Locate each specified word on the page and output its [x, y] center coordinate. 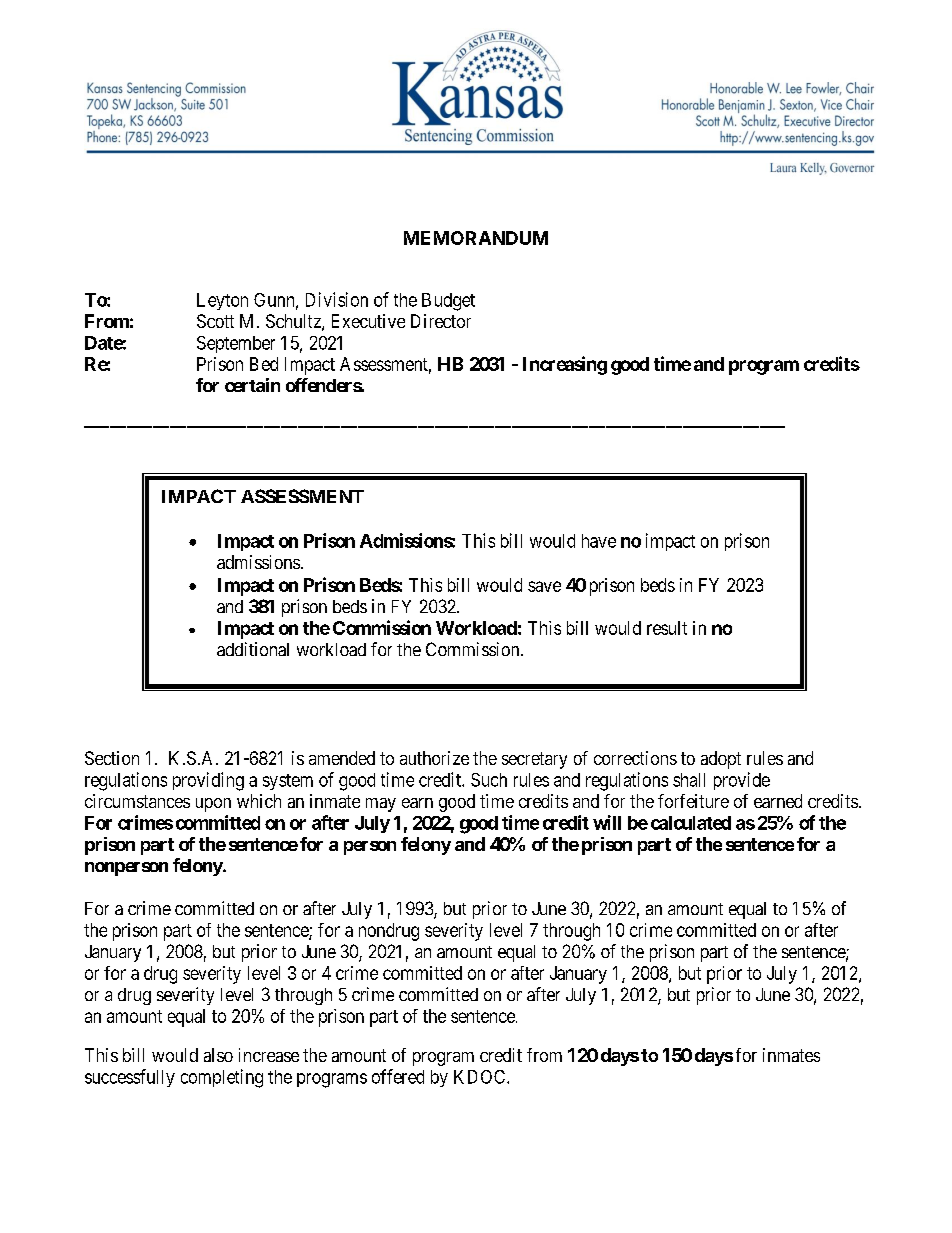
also [218, 1055]
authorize [434, 758]
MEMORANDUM [476, 238]
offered [398, 1076]
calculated [691, 823]
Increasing [565, 365]
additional [253, 649]
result [667, 628]
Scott [215, 321]
